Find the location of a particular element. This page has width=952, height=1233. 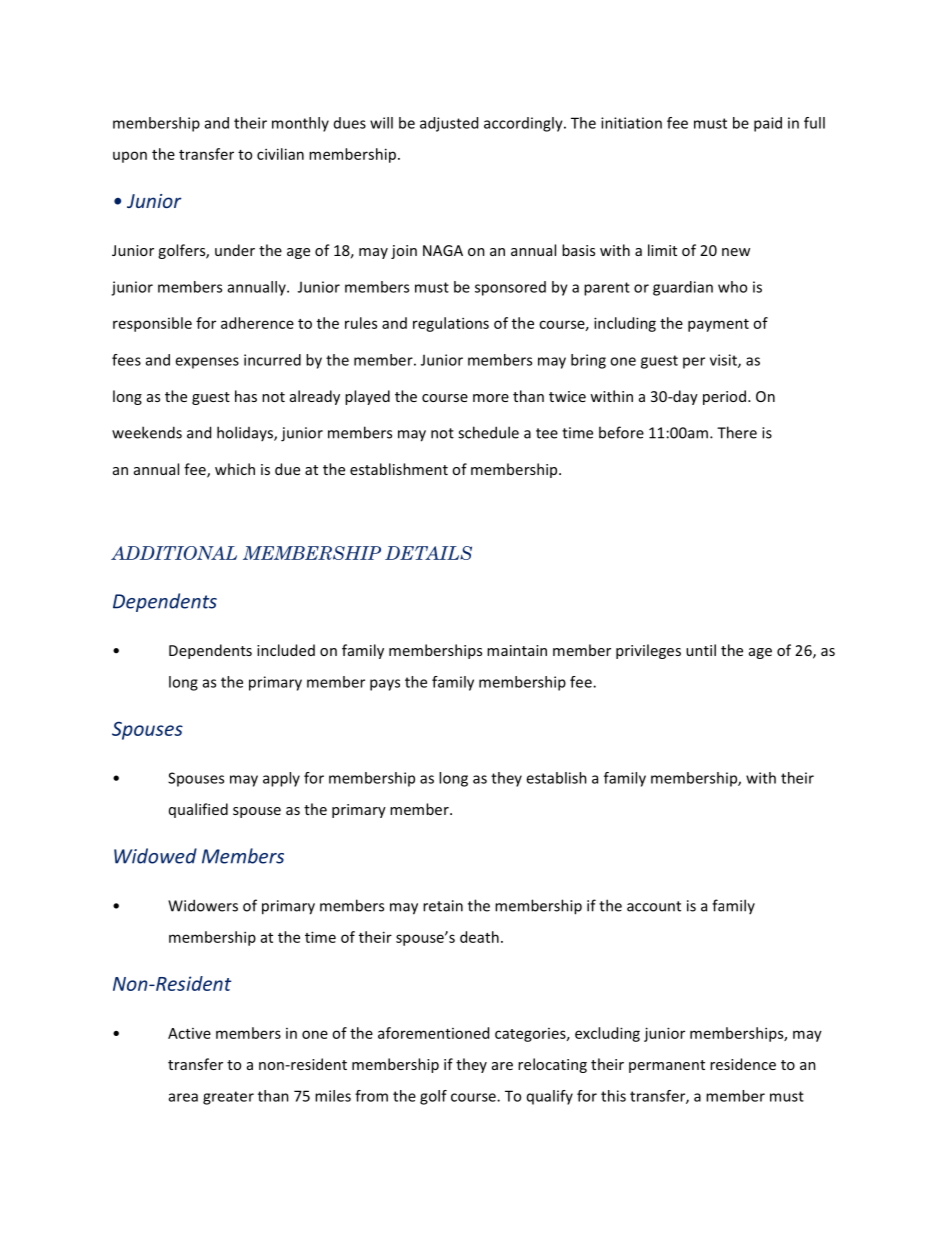

paid is located at coordinates (768, 124).
